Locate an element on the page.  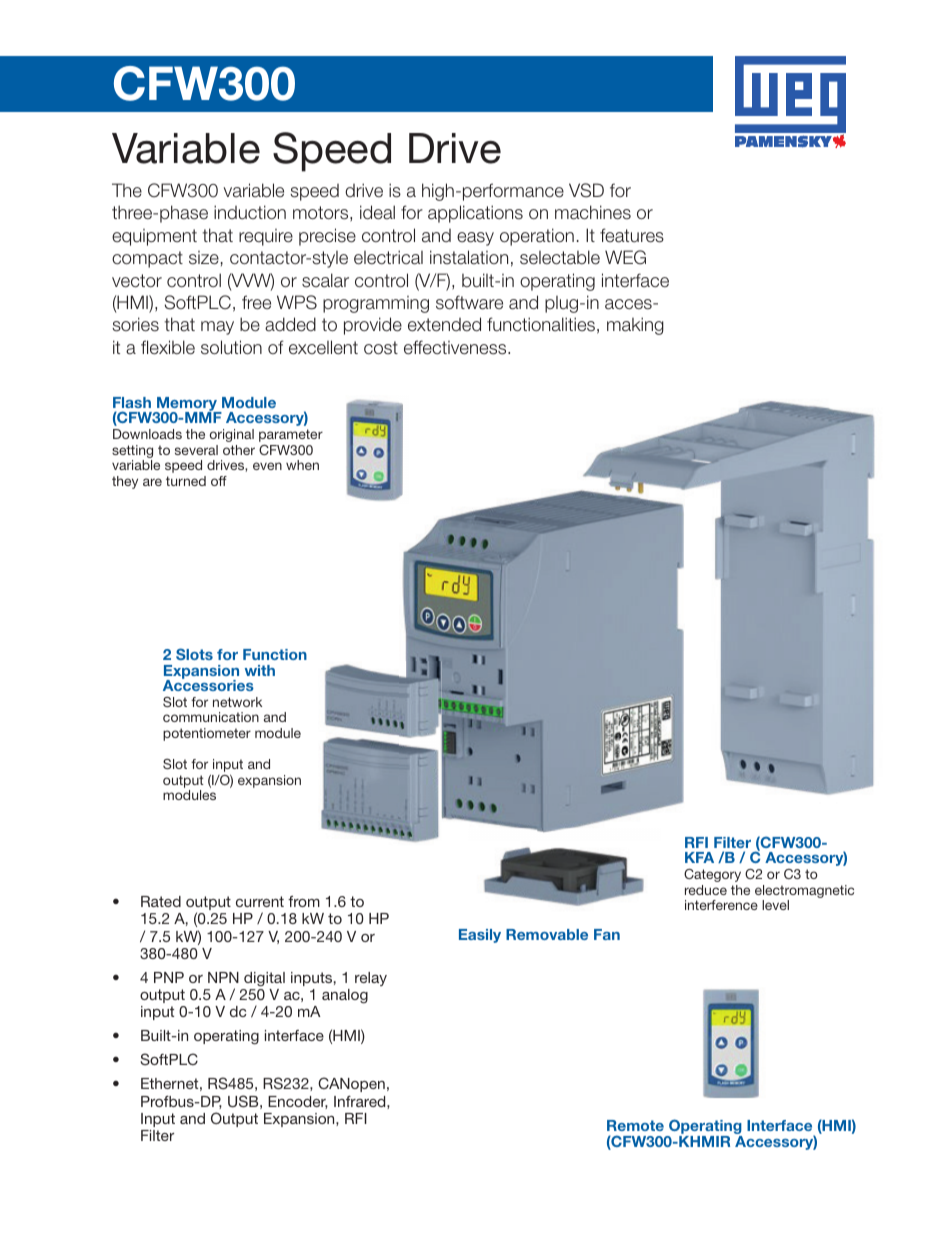
size is located at coordinates (204, 258).
